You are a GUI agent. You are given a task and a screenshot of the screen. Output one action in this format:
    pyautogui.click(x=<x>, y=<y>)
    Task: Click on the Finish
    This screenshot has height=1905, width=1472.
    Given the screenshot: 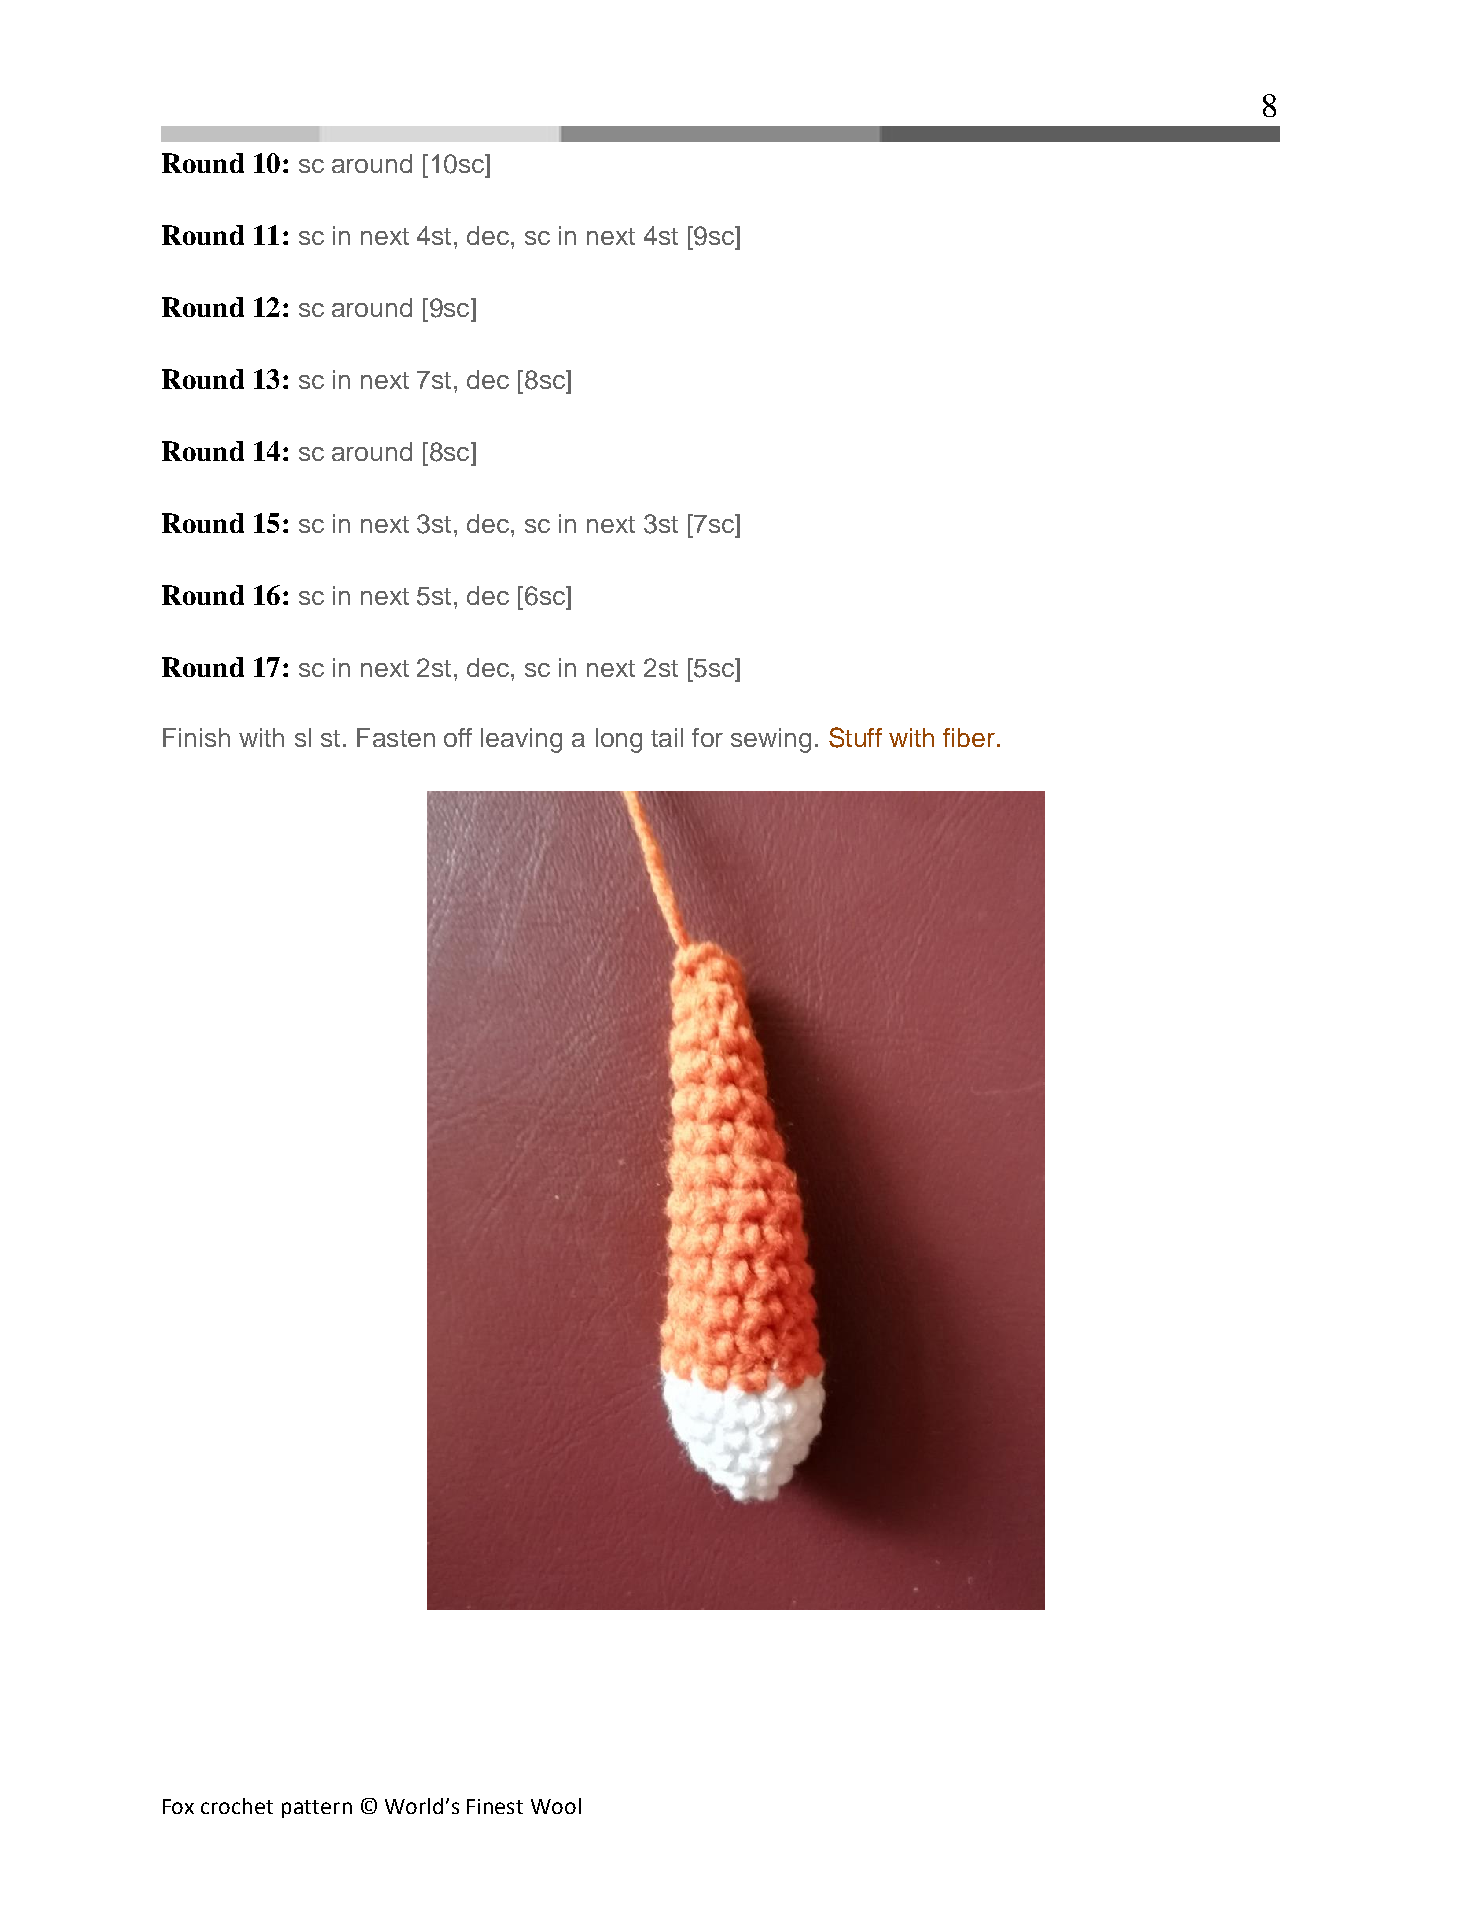 What is the action you would take?
    pyautogui.click(x=196, y=737)
